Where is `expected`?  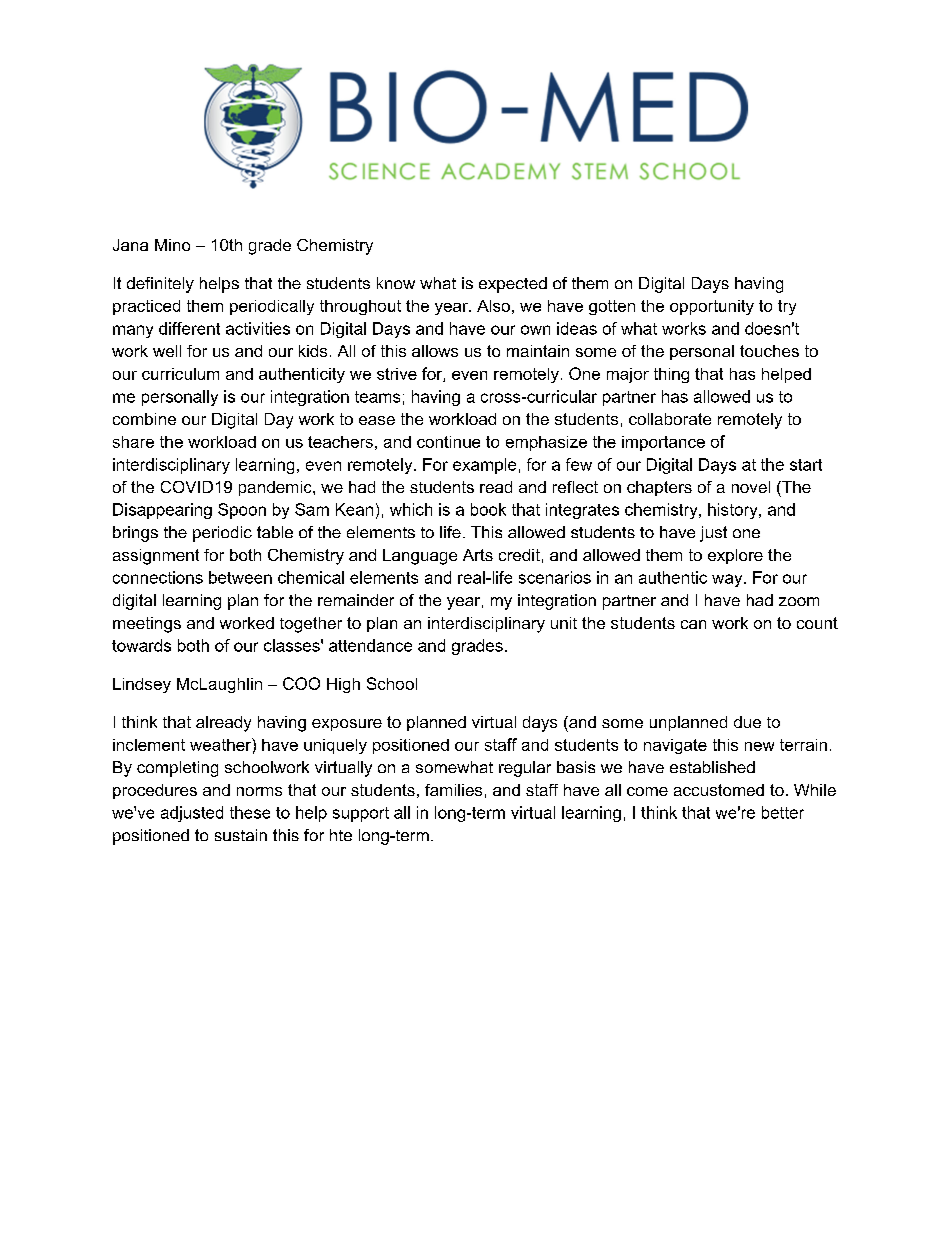 expected is located at coordinates (513, 285).
